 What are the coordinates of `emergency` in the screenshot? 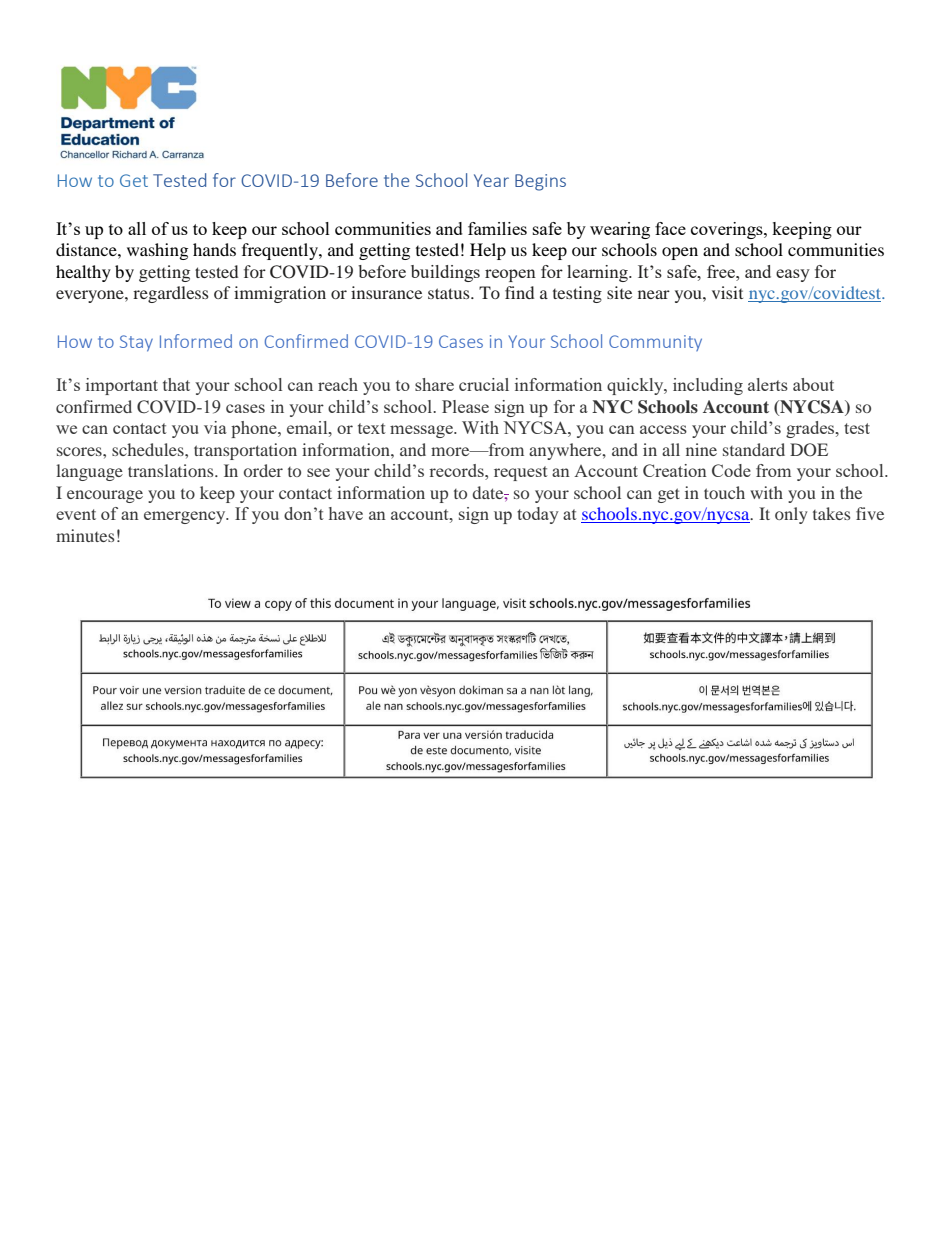 It's located at (186, 517).
